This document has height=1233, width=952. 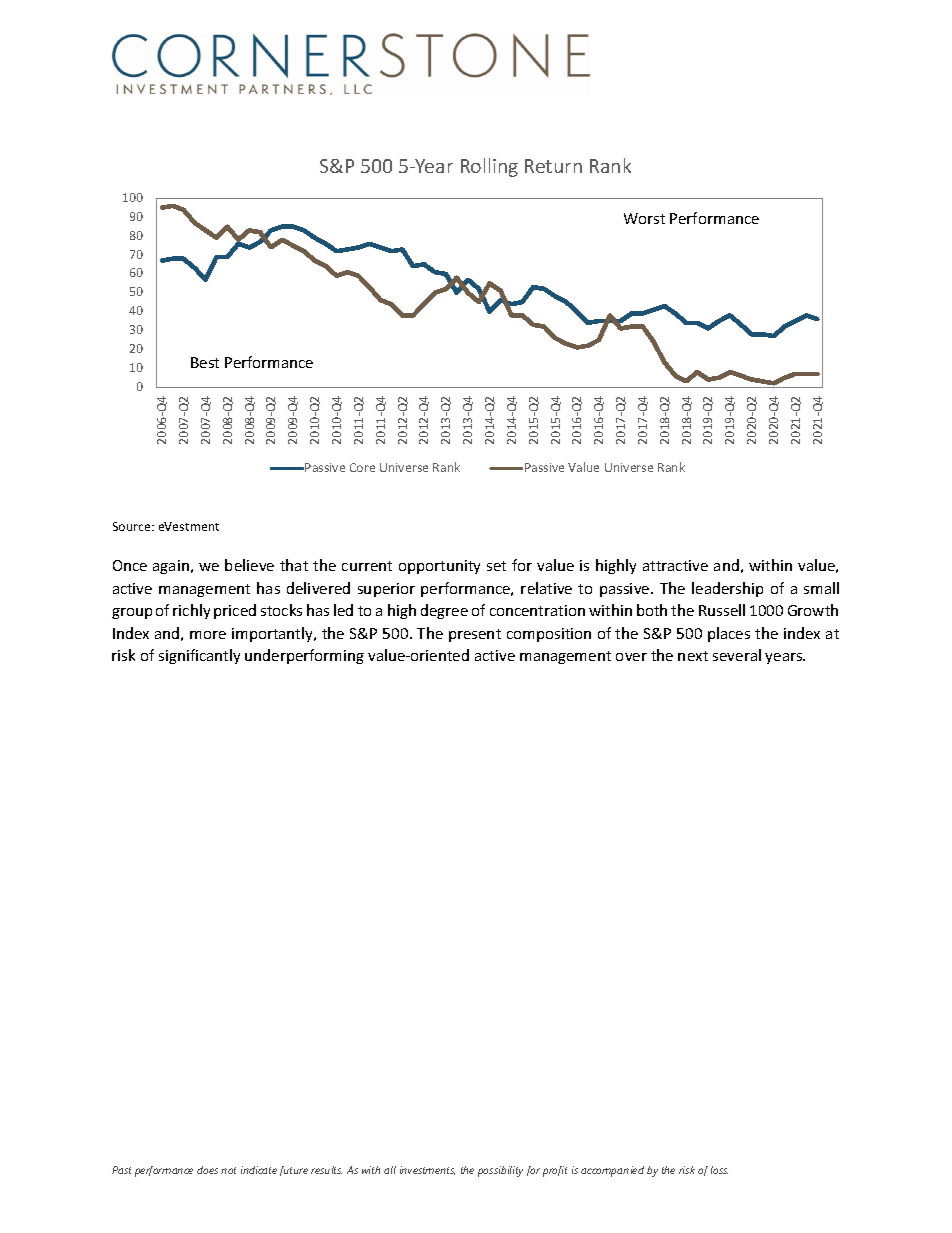 I want to click on does, so click(x=207, y=1170).
